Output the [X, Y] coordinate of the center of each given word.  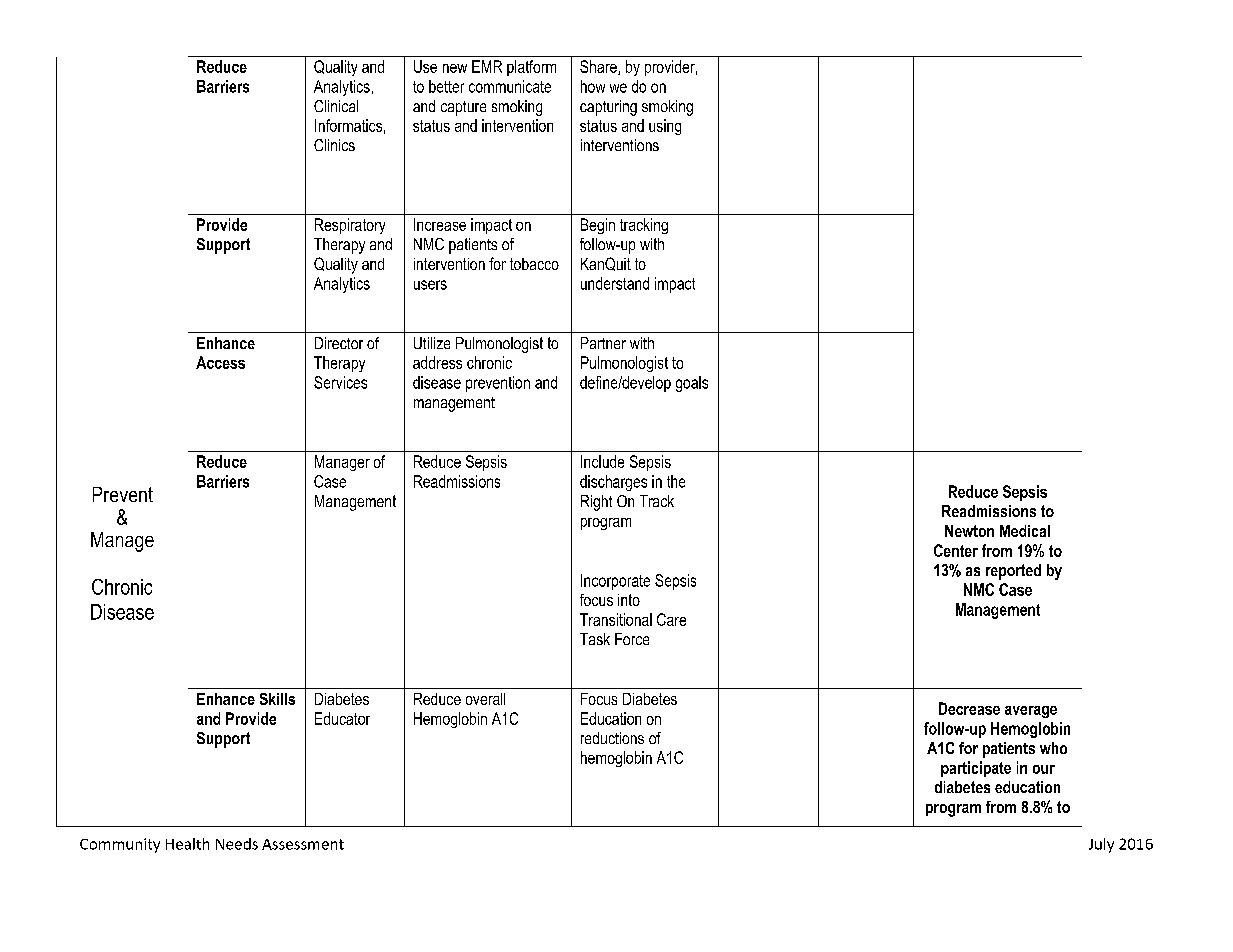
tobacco [534, 264]
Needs [237, 844]
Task [595, 639]
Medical [1025, 531]
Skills [277, 699]
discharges [613, 483]
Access [220, 362]
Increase [440, 224]
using [665, 127]
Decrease [969, 708]
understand [615, 283]
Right [596, 503]
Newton [969, 531]
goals [692, 384]
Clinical [336, 106]
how [593, 86]
